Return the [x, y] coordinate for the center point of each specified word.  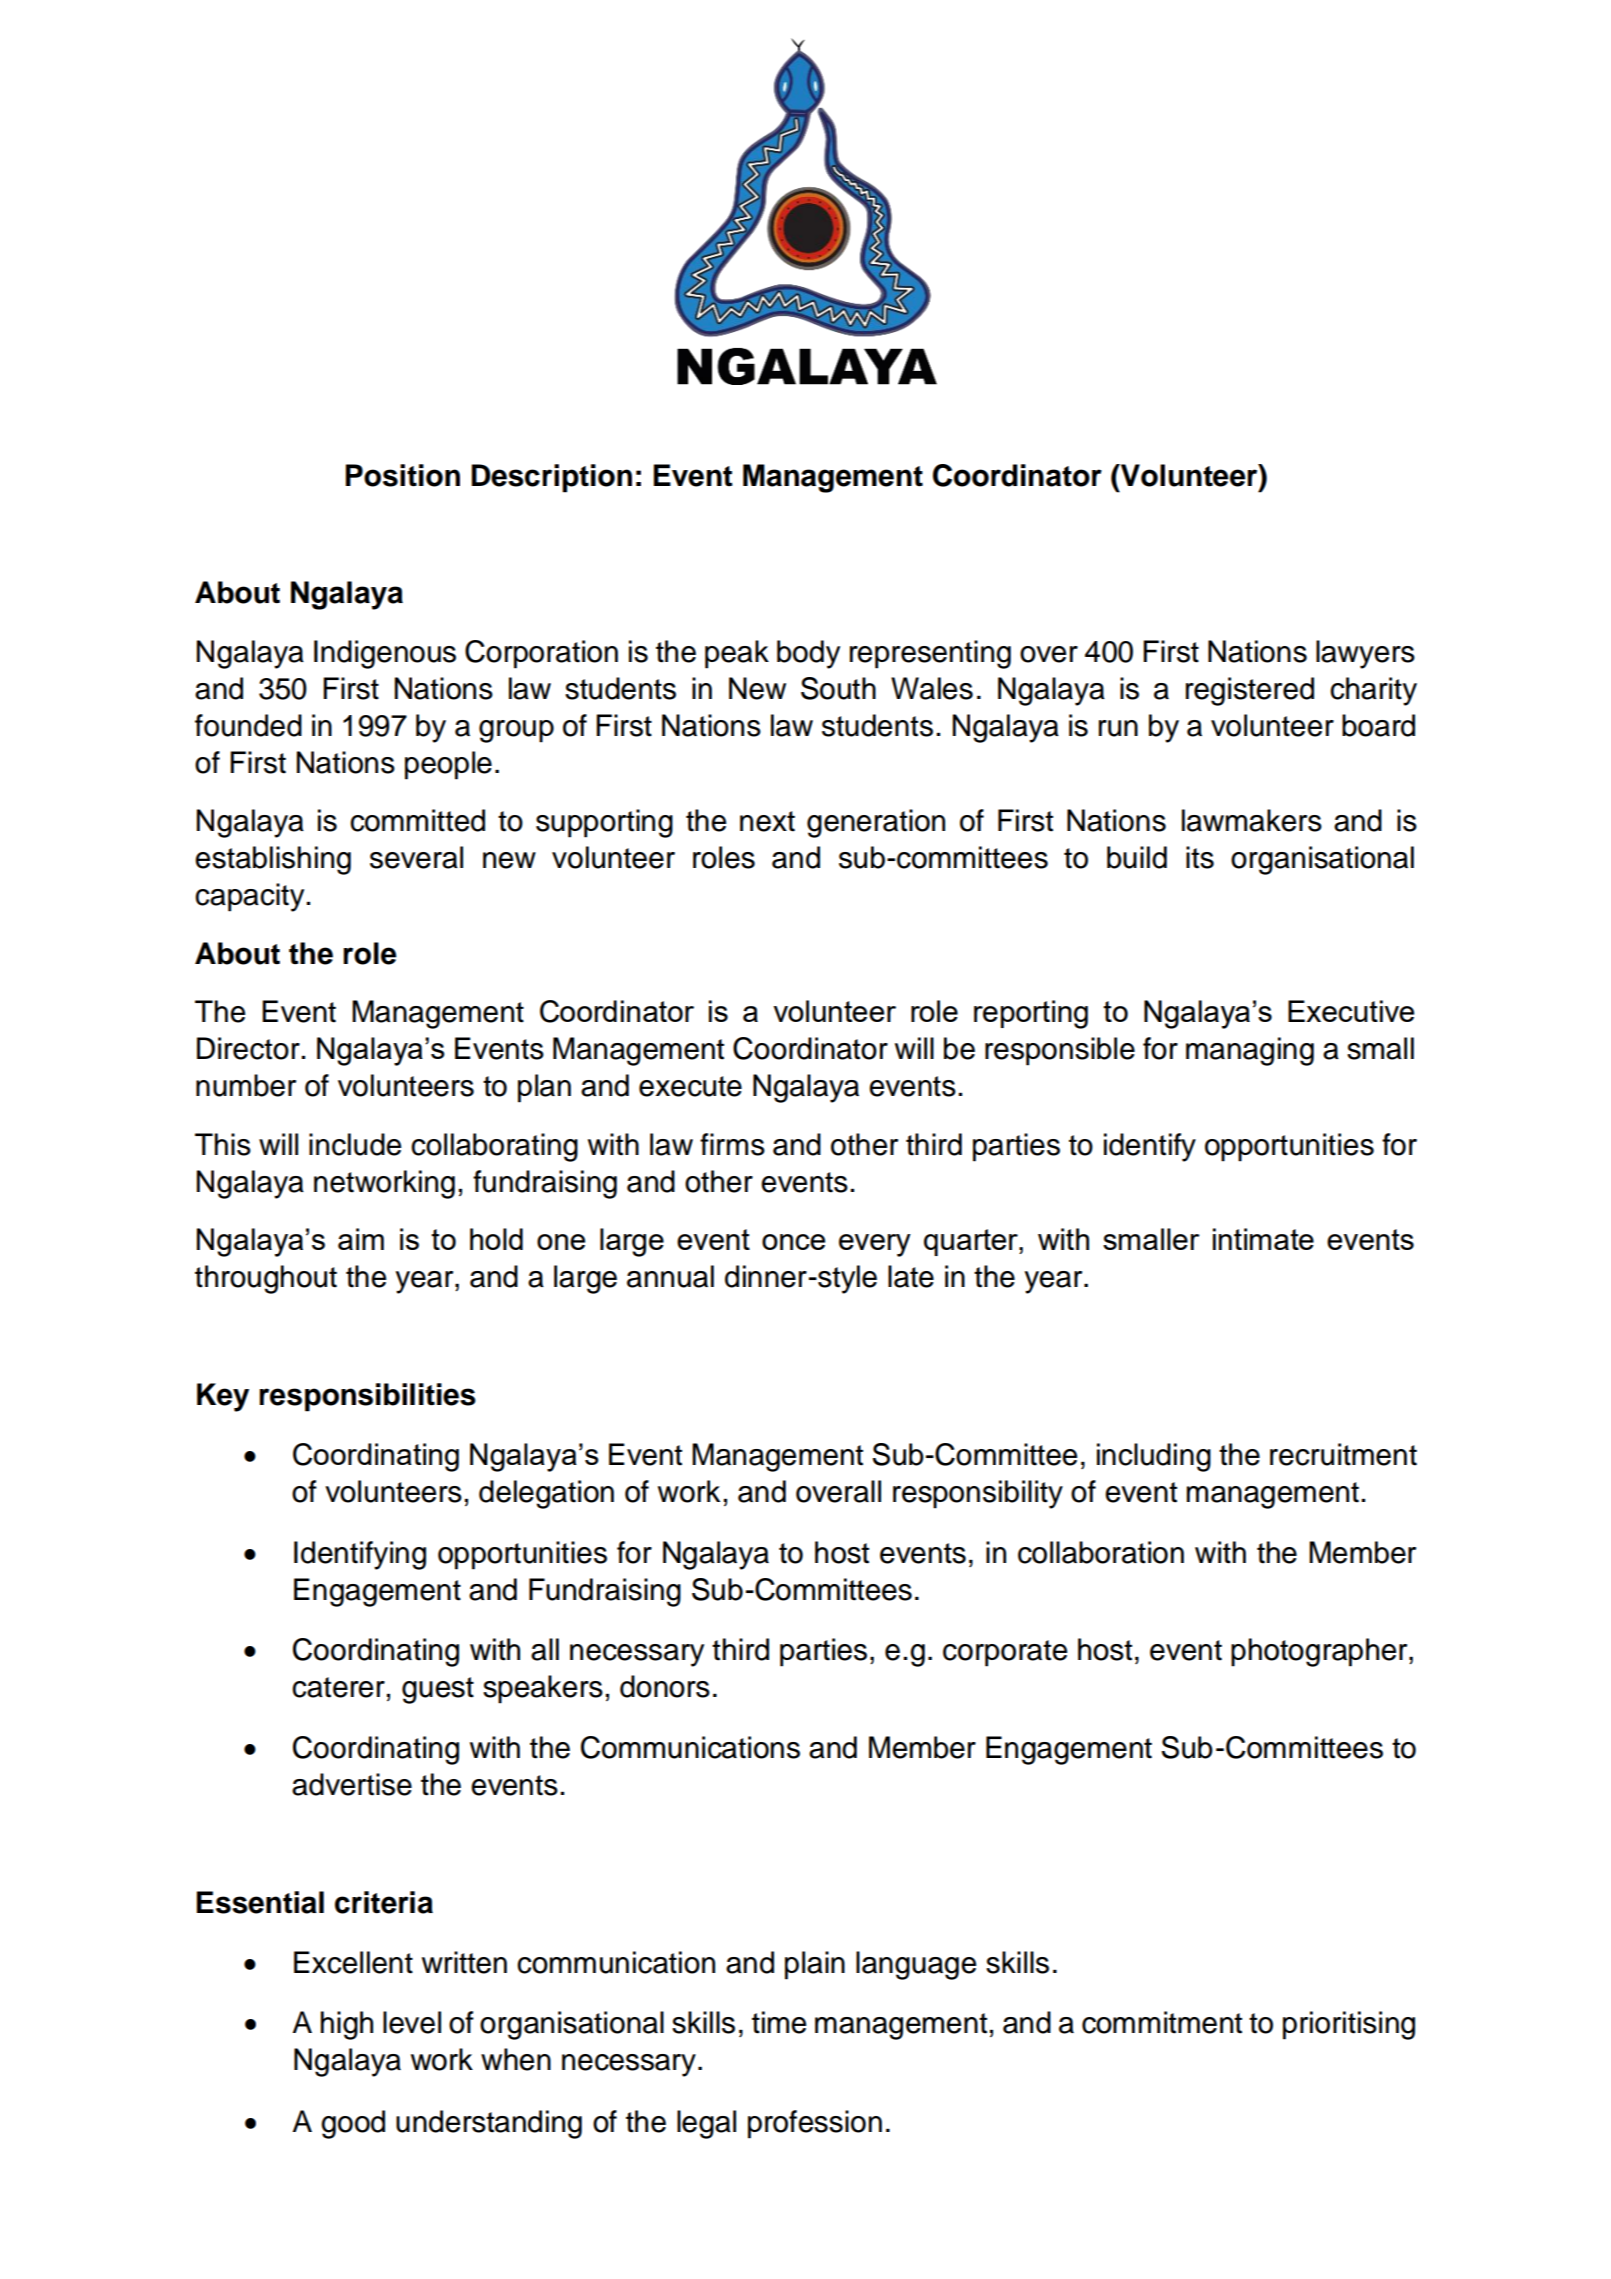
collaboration [1101, 1552]
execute [690, 1086]
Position [403, 475]
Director [248, 1048]
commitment [1162, 2022]
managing [1250, 1051]
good [353, 2124]
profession [815, 2124]
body [808, 654]
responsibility [978, 1494]
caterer [338, 1687]
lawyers [1365, 654]
